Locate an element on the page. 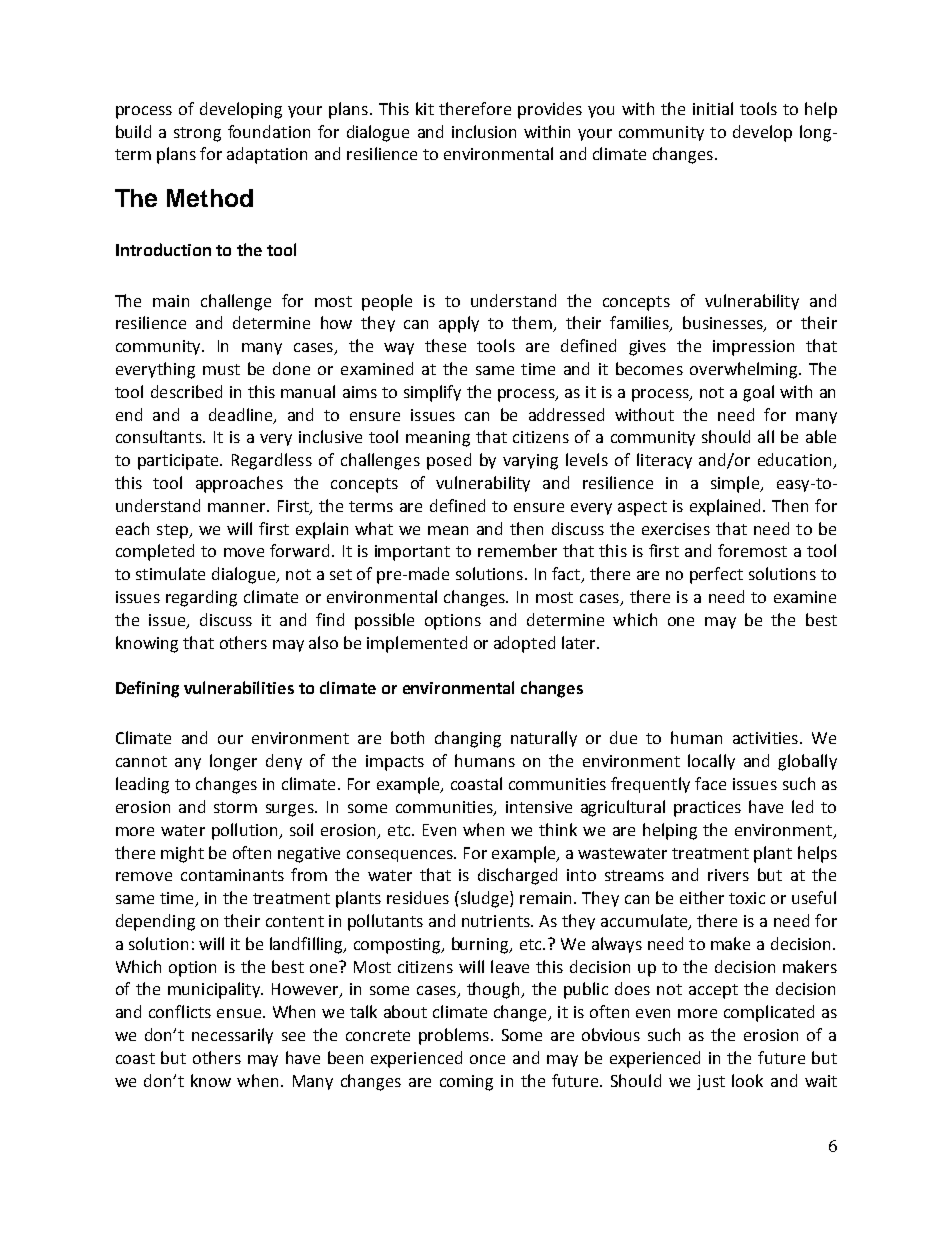 This image has height=1233, width=952. necessarily is located at coordinates (232, 1036).
